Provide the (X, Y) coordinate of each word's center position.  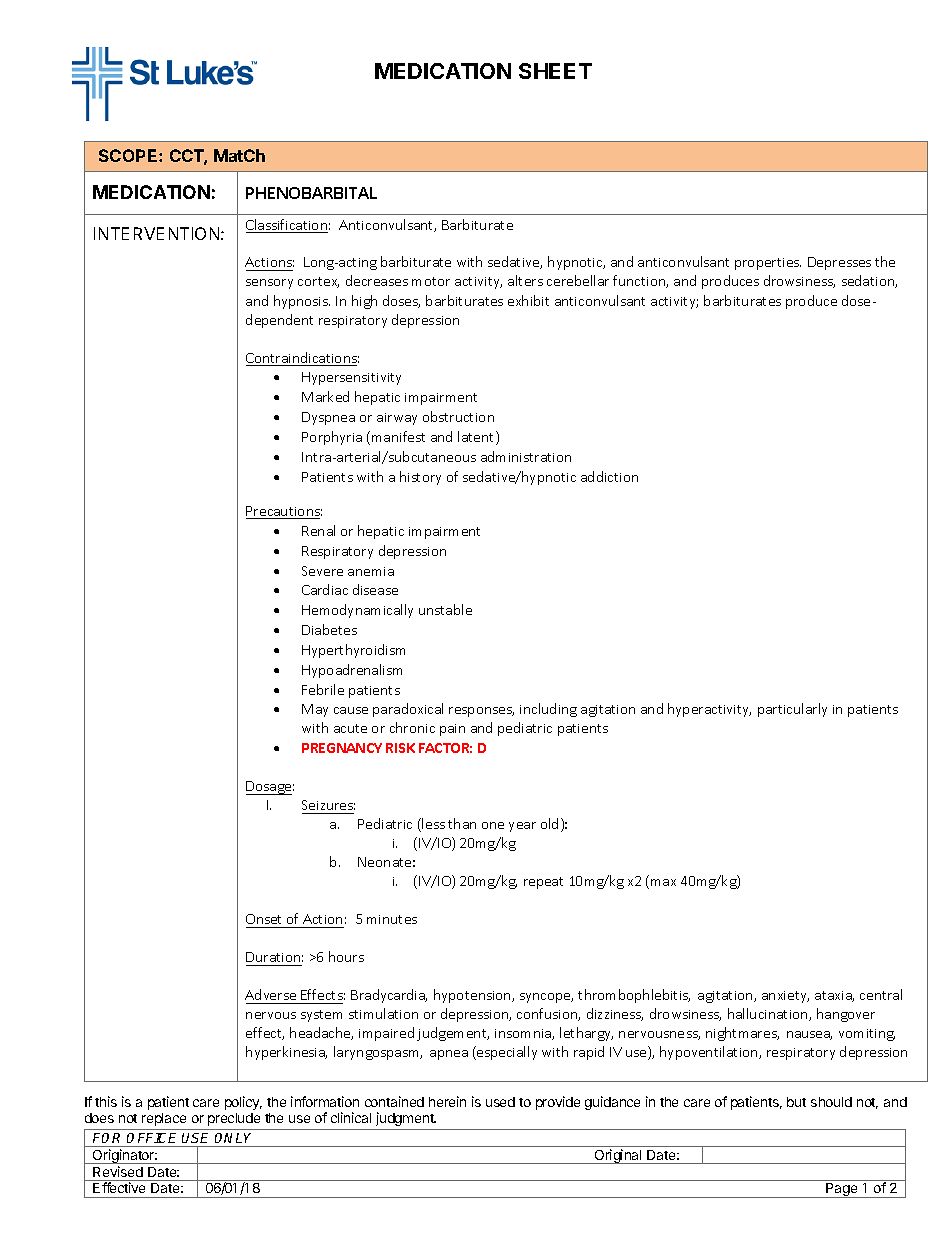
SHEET (555, 71)
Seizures (328, 805)
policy (243, 1103)
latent (477, 438)
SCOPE (129, 155)
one (493, 825)
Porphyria (332, 438)
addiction (609, 476)
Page (842, 1190)
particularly (792, 710)
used (500, 1102)
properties (768, 264)
